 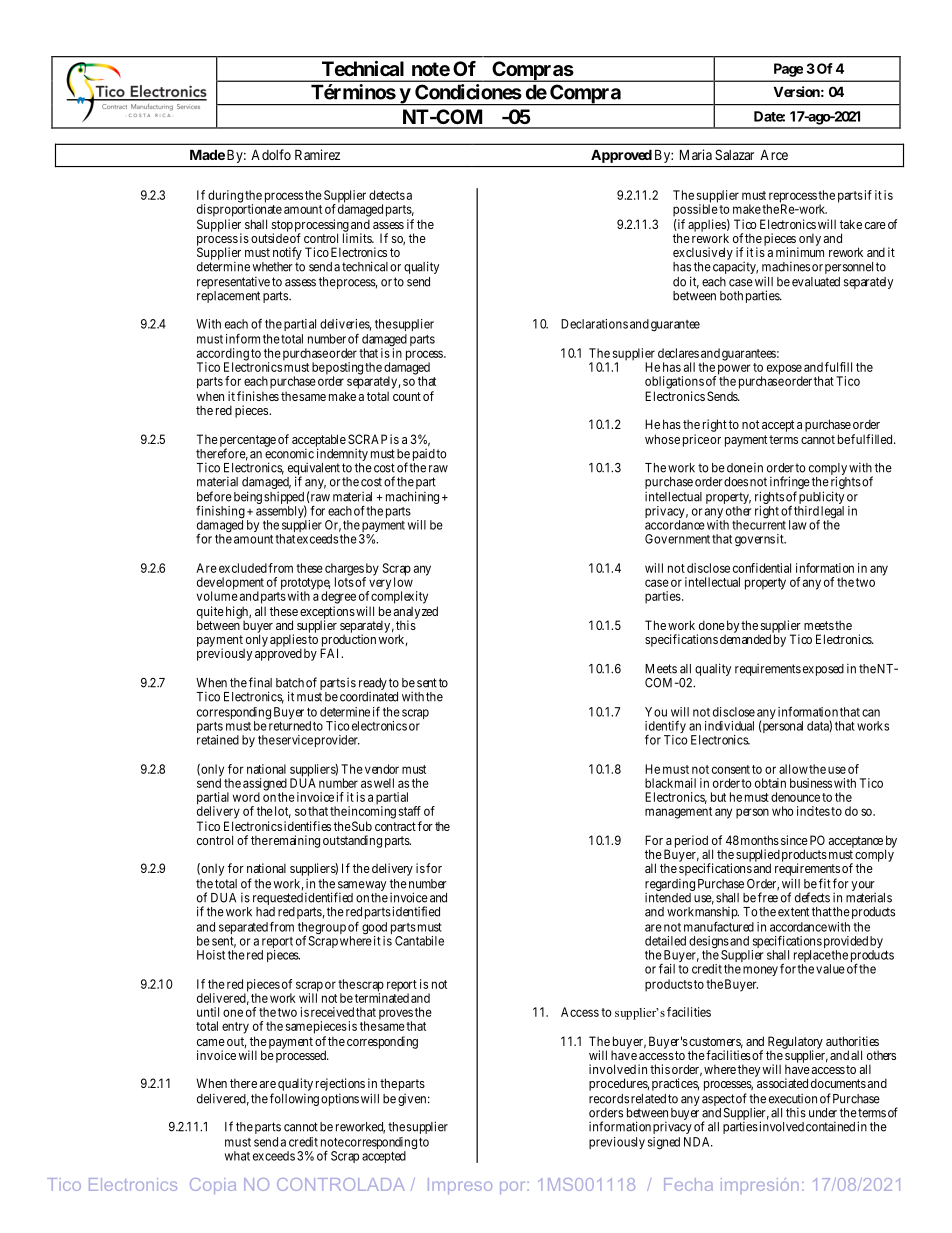 What do you see at coordinates (733, 370) in the screenshot?
I see `power` at bounding box center [733, 370].
